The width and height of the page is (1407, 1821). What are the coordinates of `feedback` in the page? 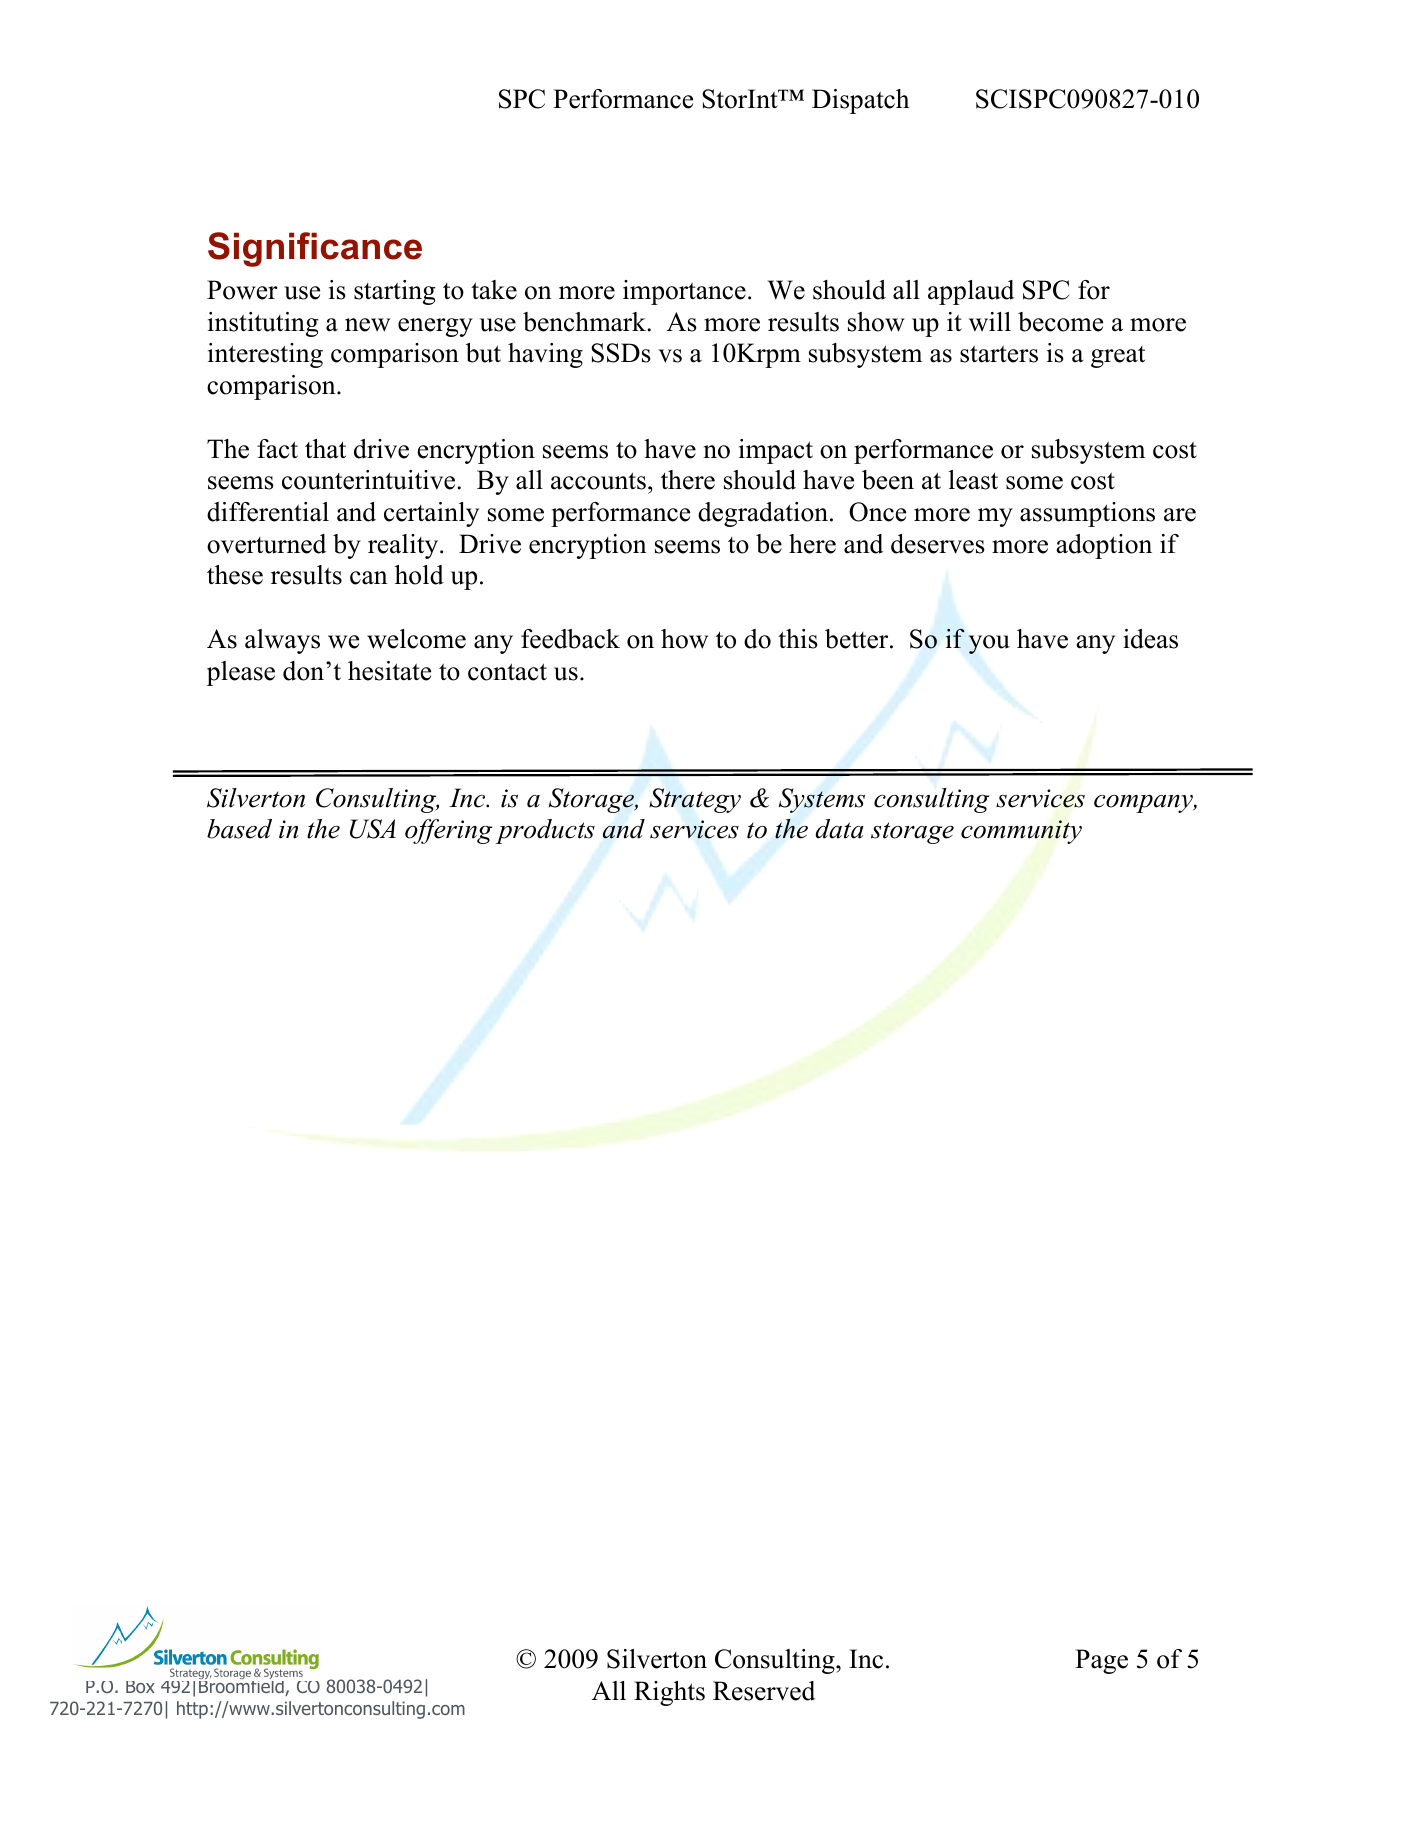 It's located at (570, 639).
